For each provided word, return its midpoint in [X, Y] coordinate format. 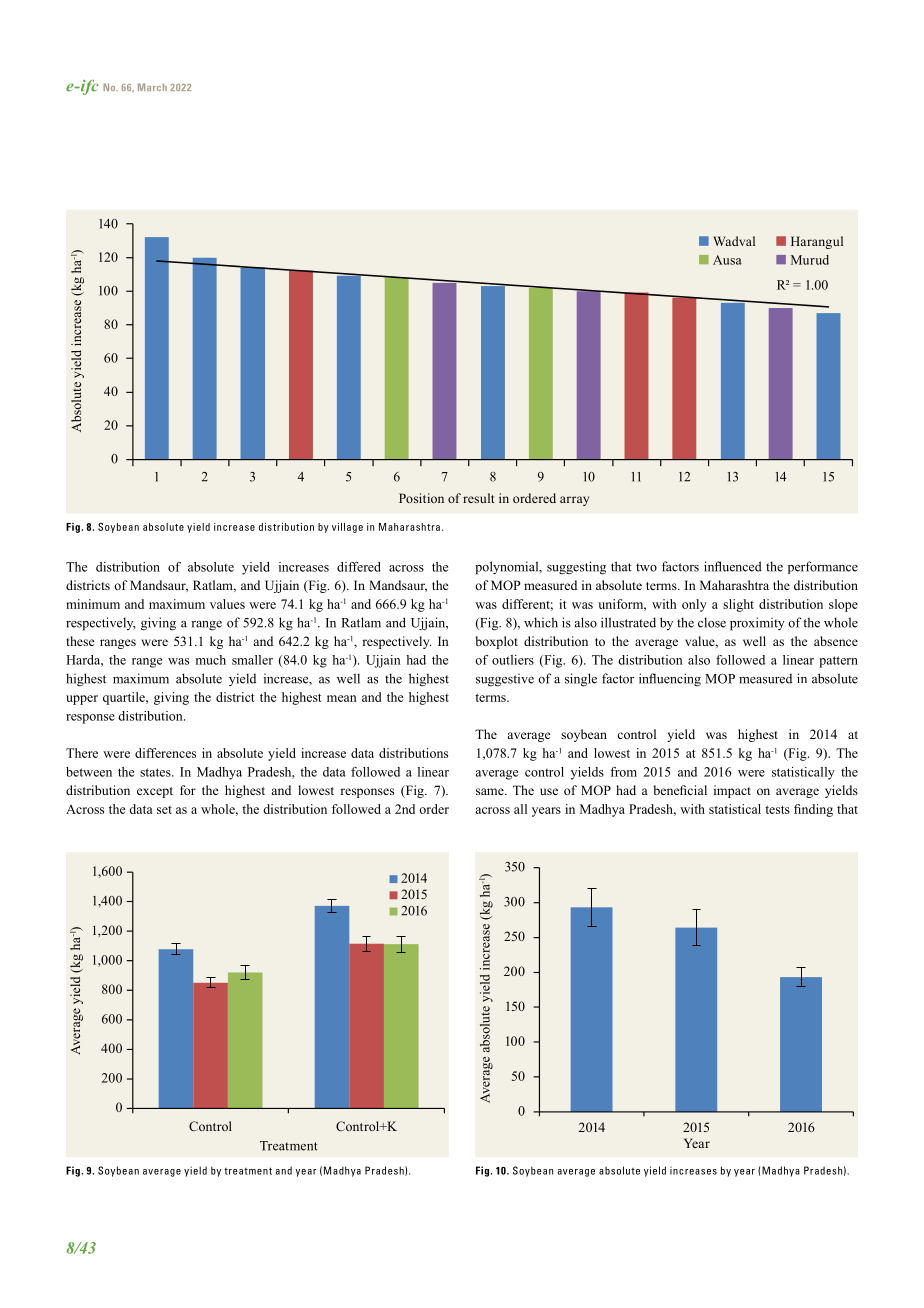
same [491, 791]
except [155, 792]
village [347, 528]
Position [421, 498]
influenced [733, 566]
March [152, 87]
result [478, 498]
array [574, 501]
